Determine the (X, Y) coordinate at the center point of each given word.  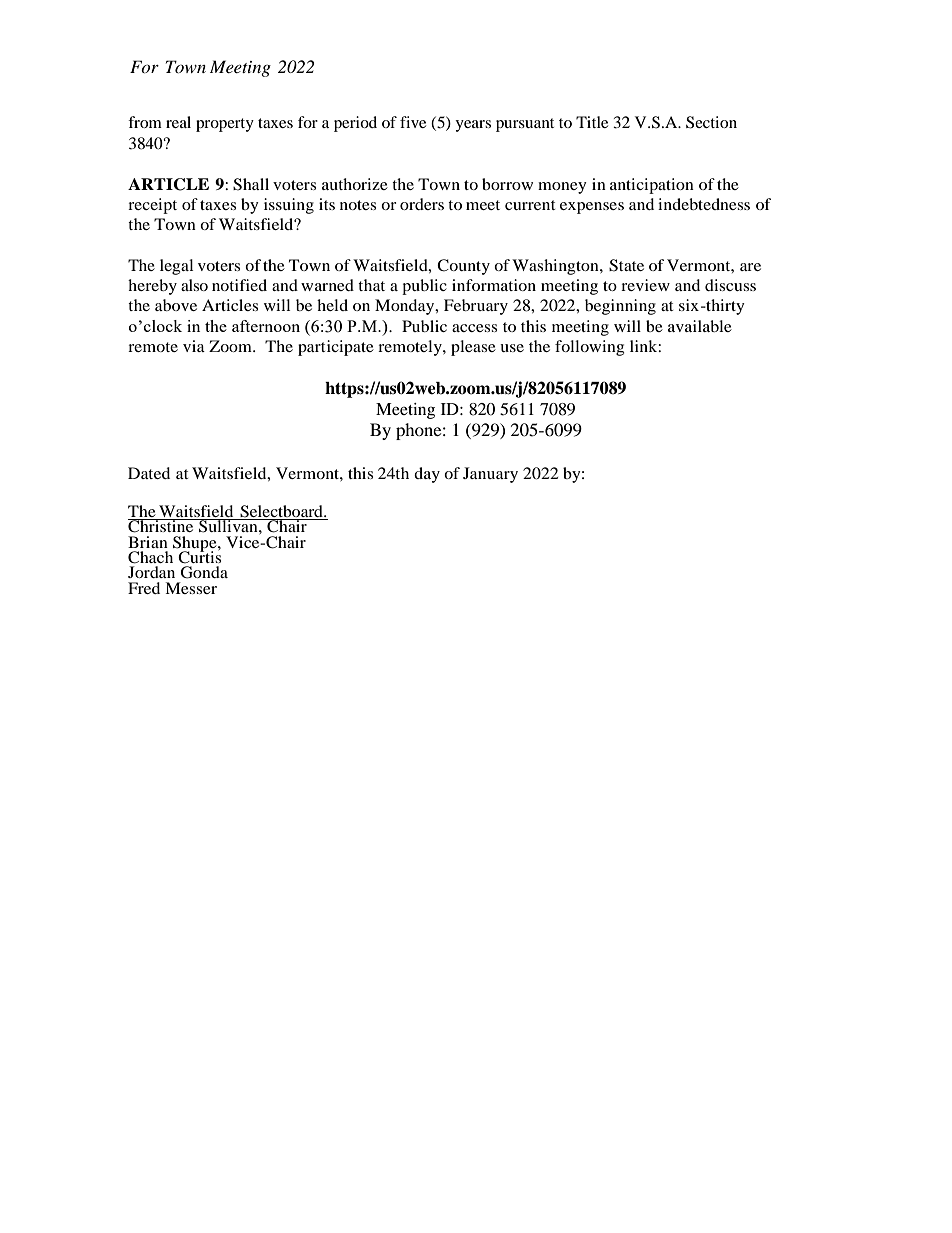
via (194, 346)
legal (176, 267)
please (473, 348)
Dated (149, 473)
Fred (144, 588)
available (700, 326)
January (490, 475)
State (626, 265)
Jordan (151, 572)
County (463, 267)
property (225, 125)
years (473, 126)
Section (711, 122)
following (589, 348)
